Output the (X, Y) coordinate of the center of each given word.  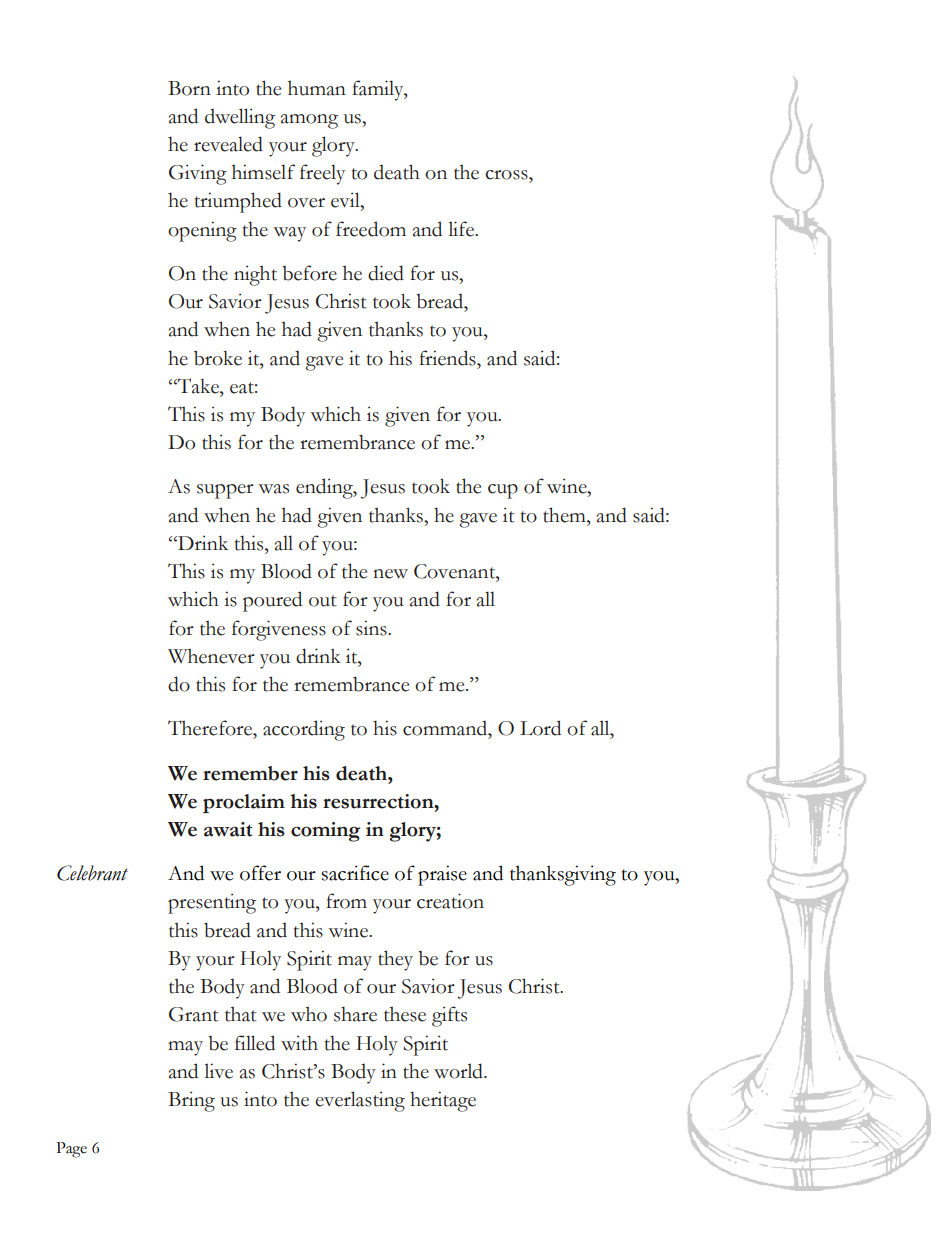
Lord (540, 728)
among (309, 121)
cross (507, 175)
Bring (191, 1101)
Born (189, 88)
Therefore (211, 728)
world (459, 1071)
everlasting (360, 1101)
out (323, 601)
